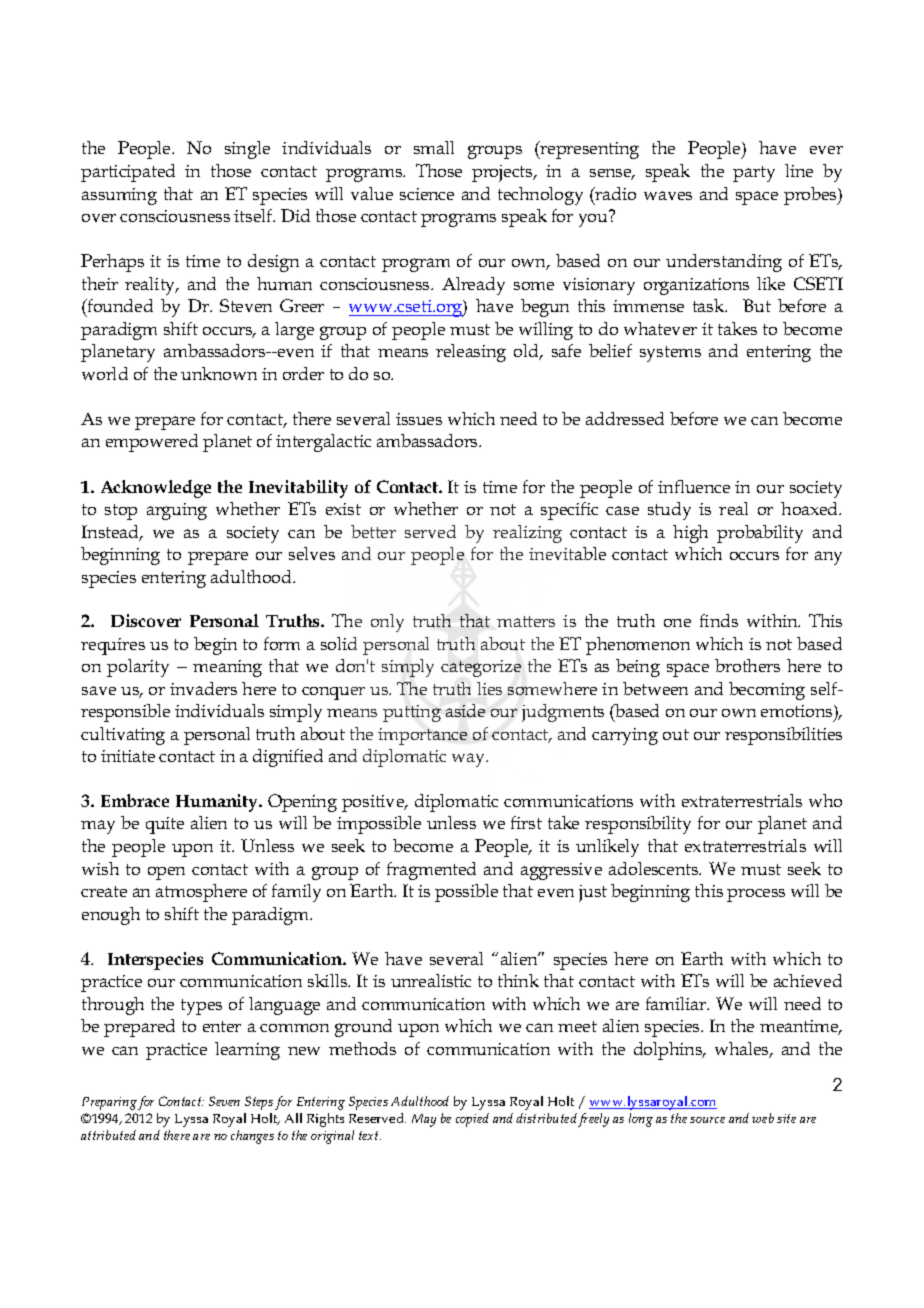 This screenshot has height=1308, width=924. I want to click on Steps, so click(259, 1103).
